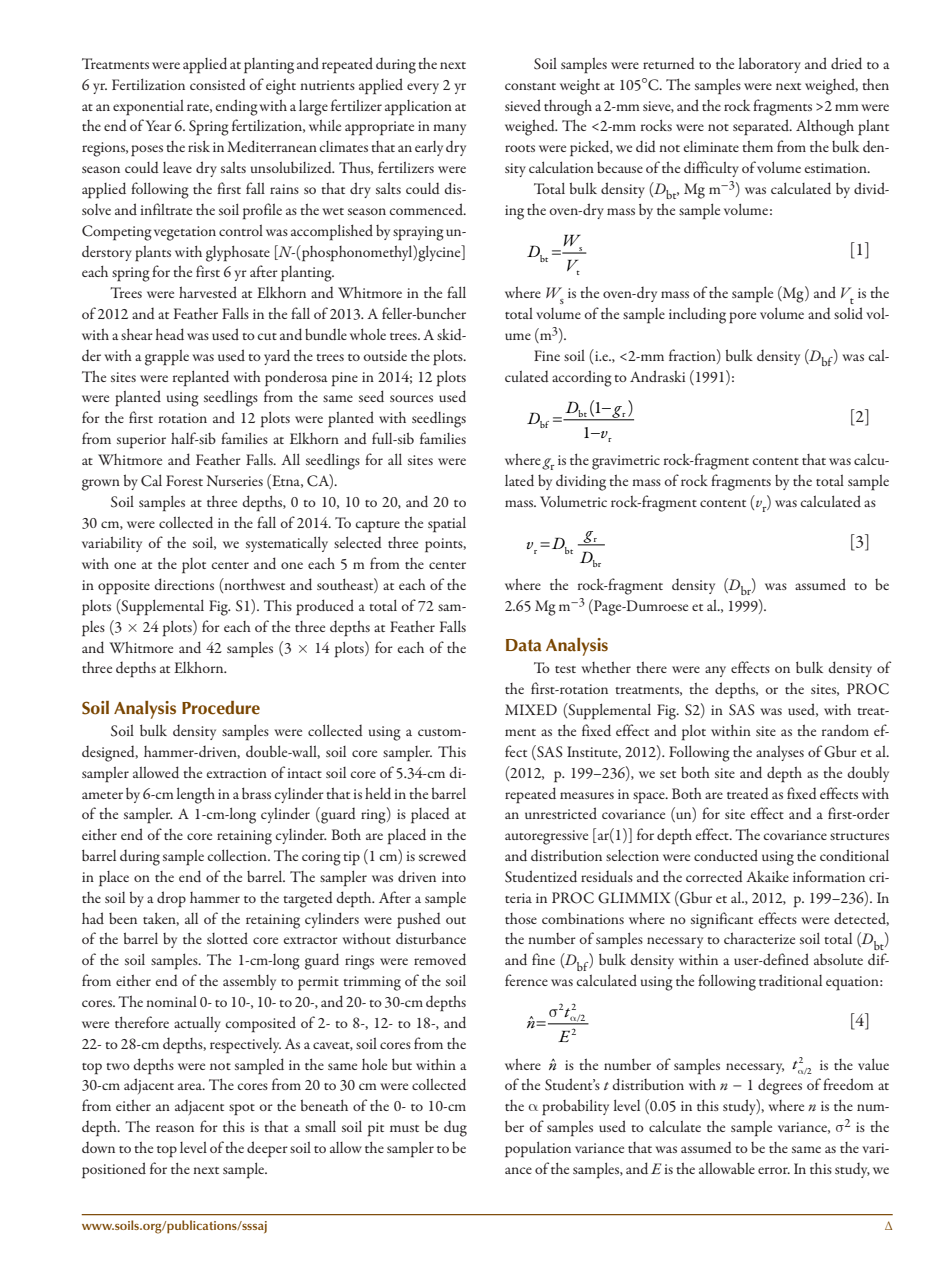  What do you see at coordinates (171, 899) in the page?
I see `drop` at bounding box center [171, 899].
